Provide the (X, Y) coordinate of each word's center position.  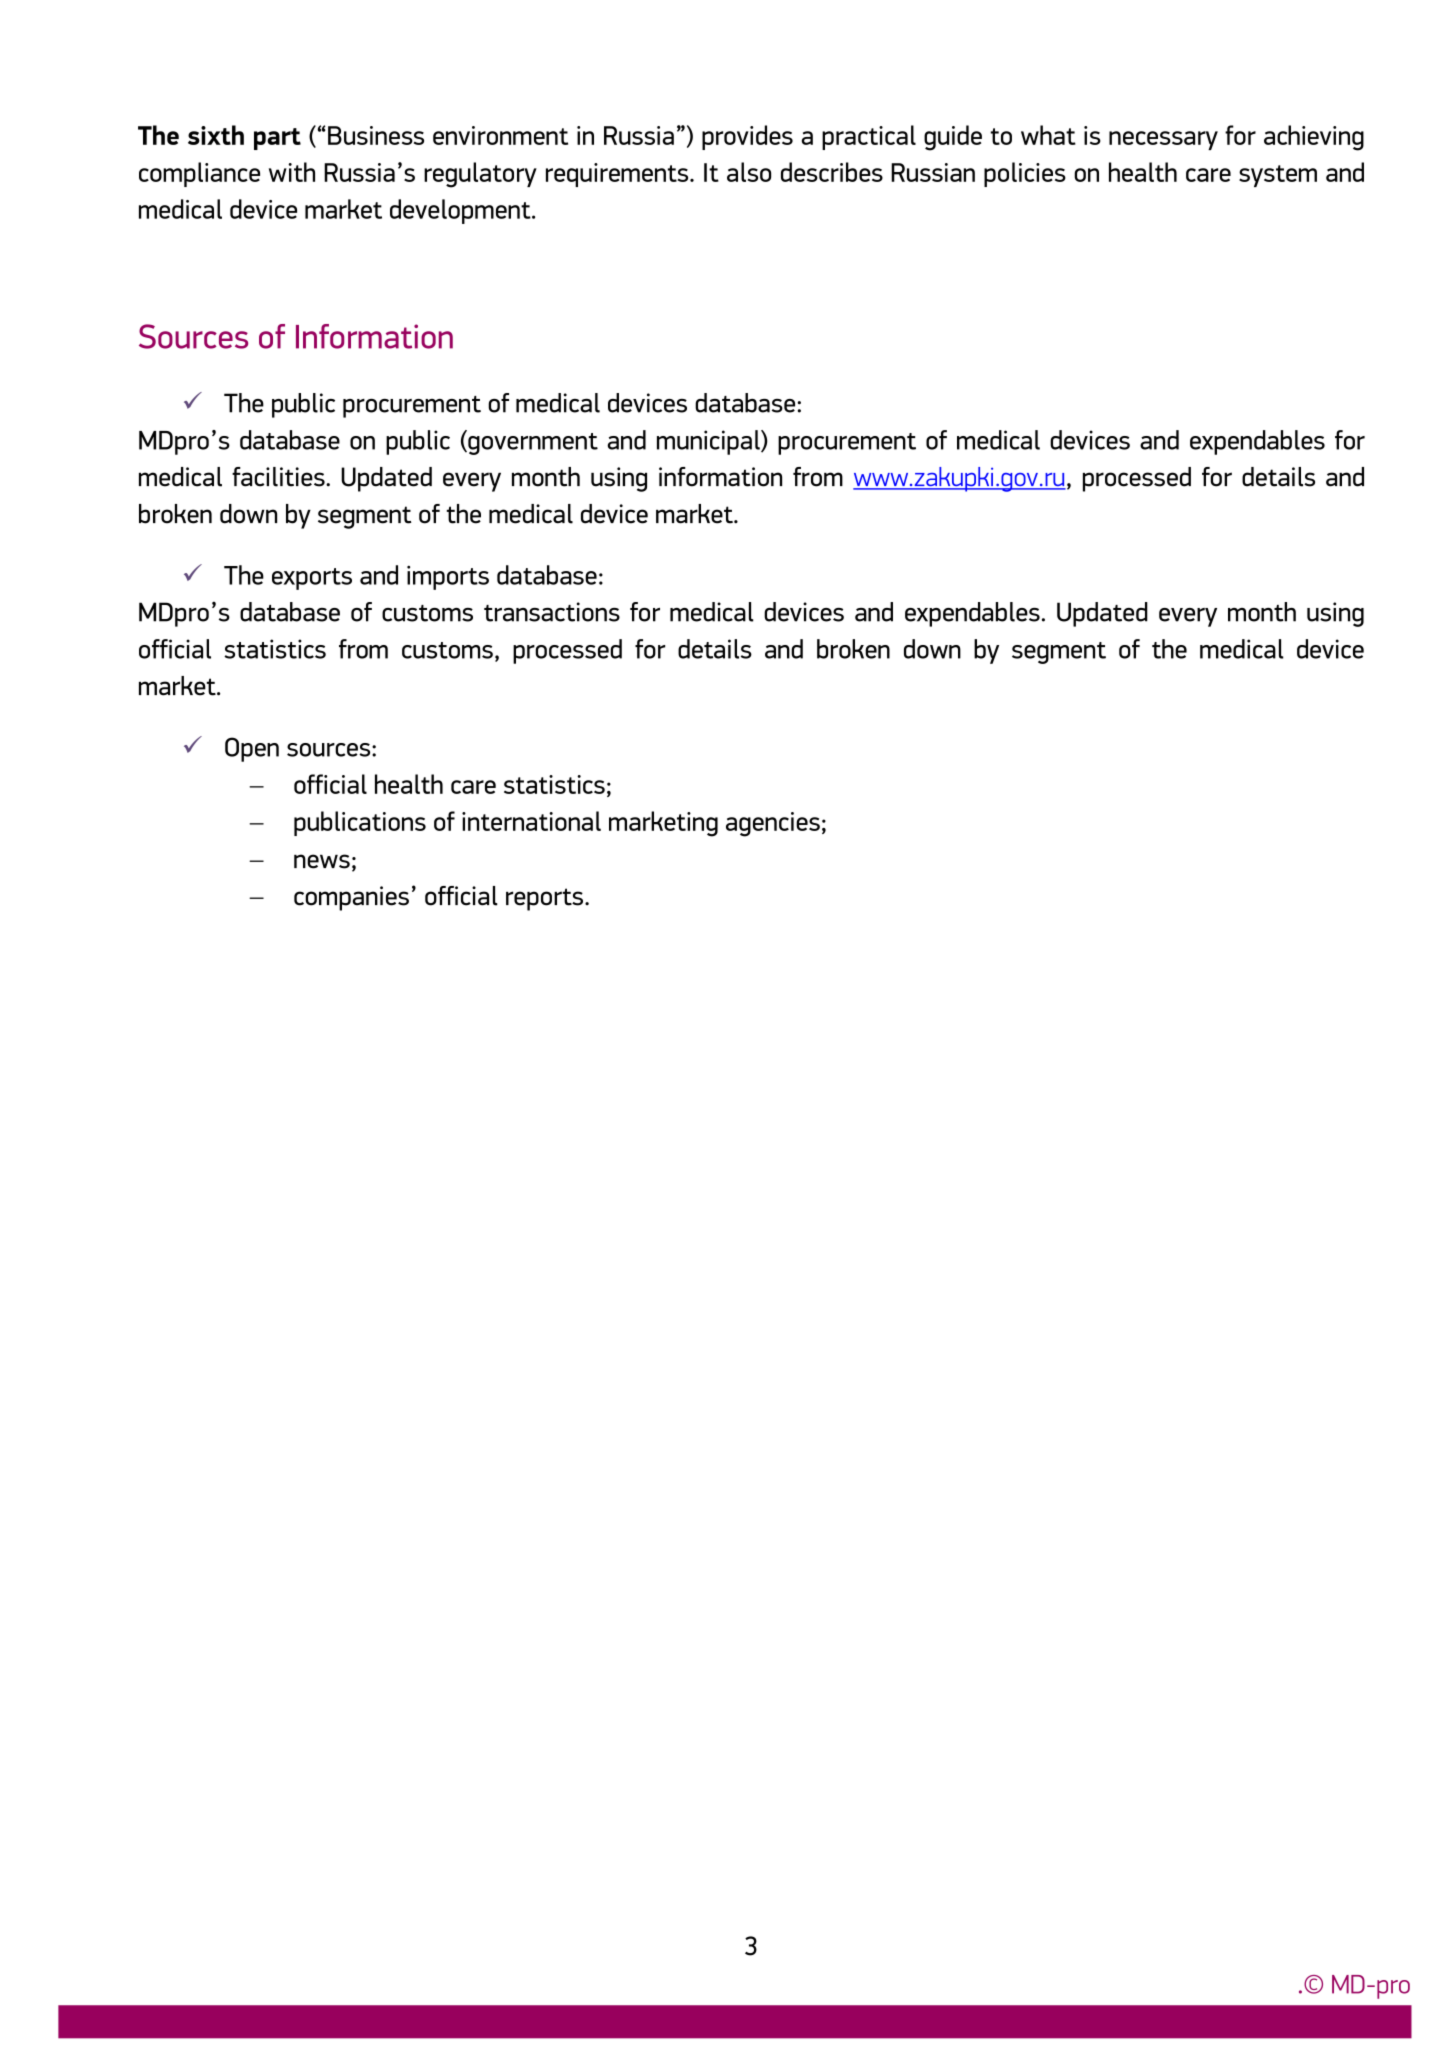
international (531, 821)
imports (448, 578)
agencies (773, 824)
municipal (709, 442)
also (749, 172)
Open (252, 749)
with (292, 172)
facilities (279, 477)
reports (546, 899)
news (322, 861)
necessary (1163, 140)
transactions (552, 612)
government (532, 442)
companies (351, 898)
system (1278, 176)
